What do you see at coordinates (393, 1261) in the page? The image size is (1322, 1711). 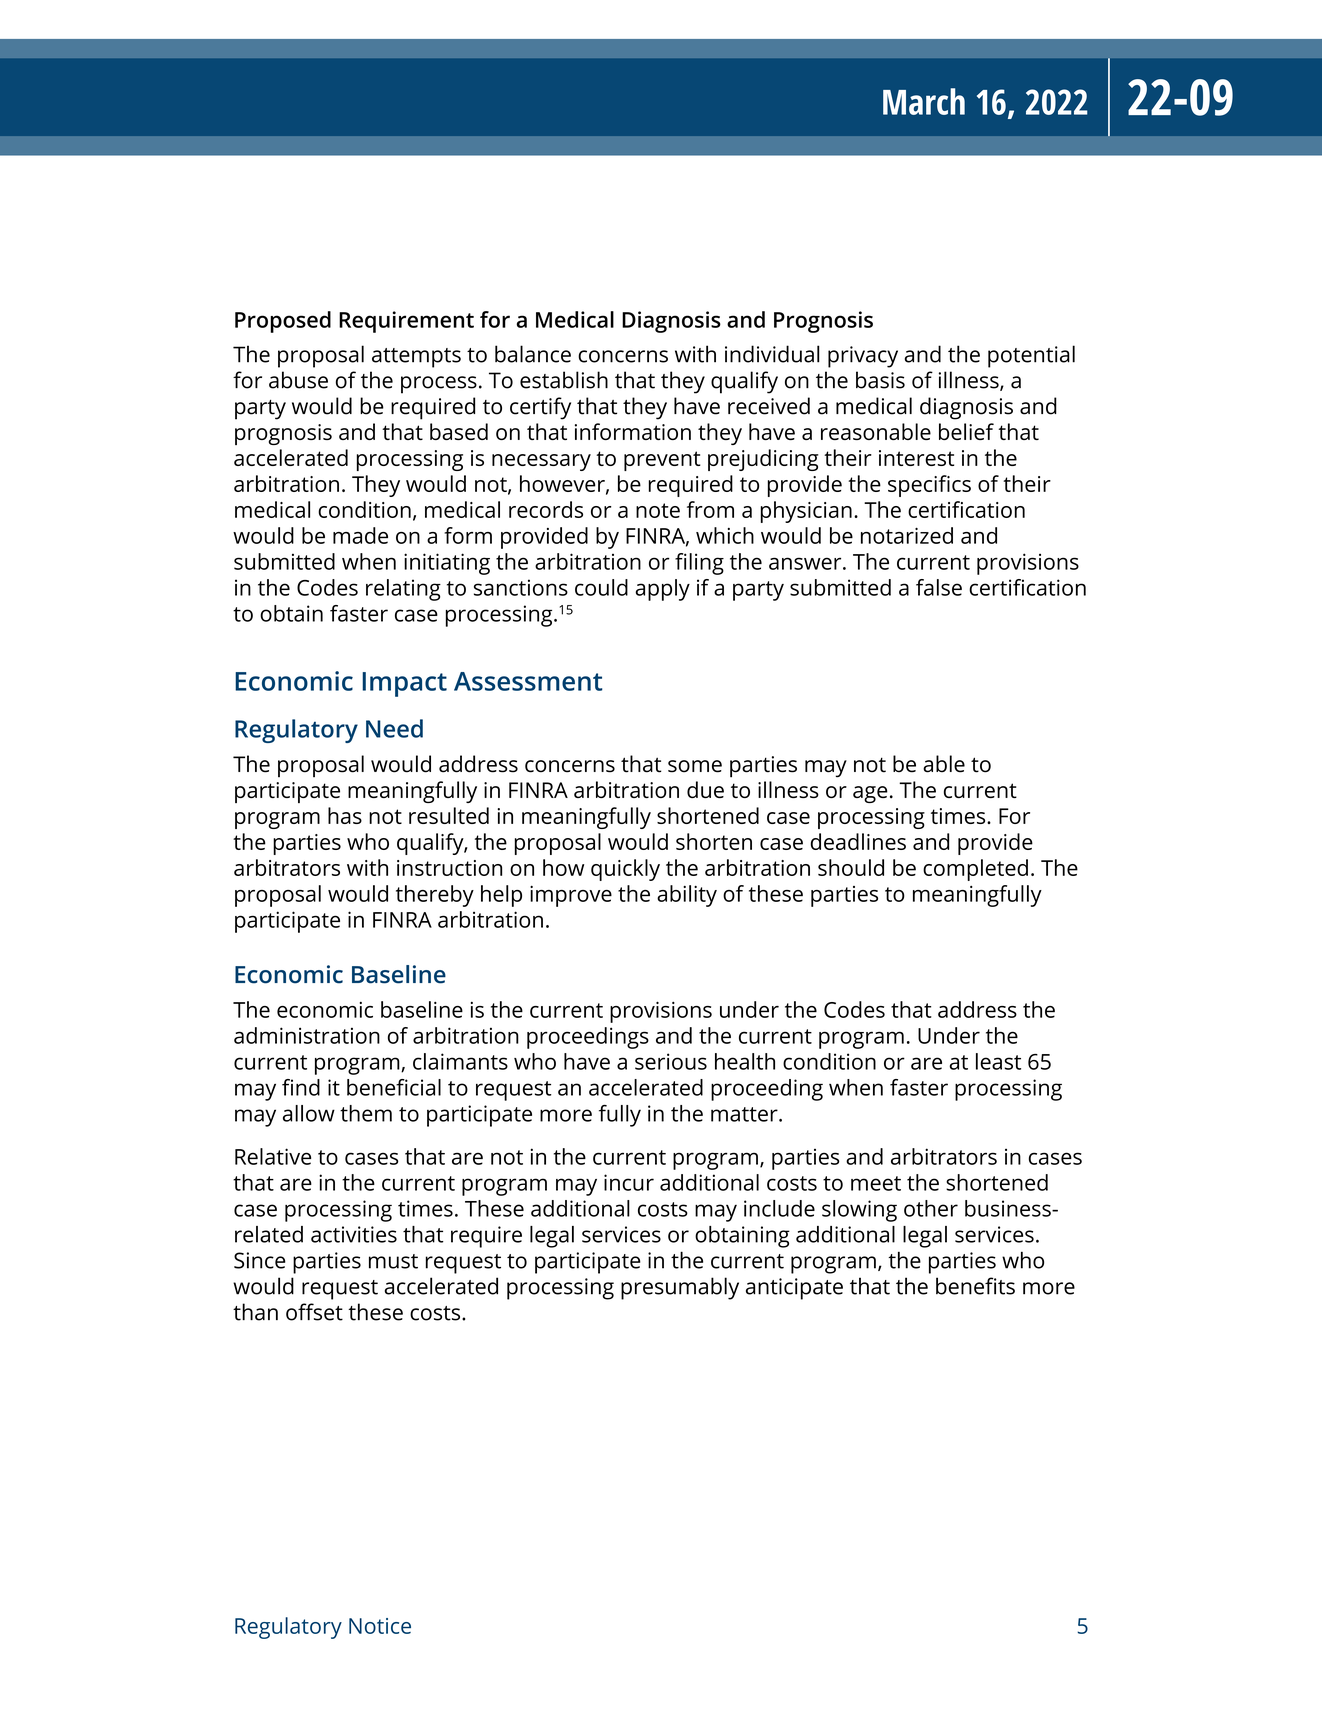 I see `must` at bounding box center [393, 1261].
